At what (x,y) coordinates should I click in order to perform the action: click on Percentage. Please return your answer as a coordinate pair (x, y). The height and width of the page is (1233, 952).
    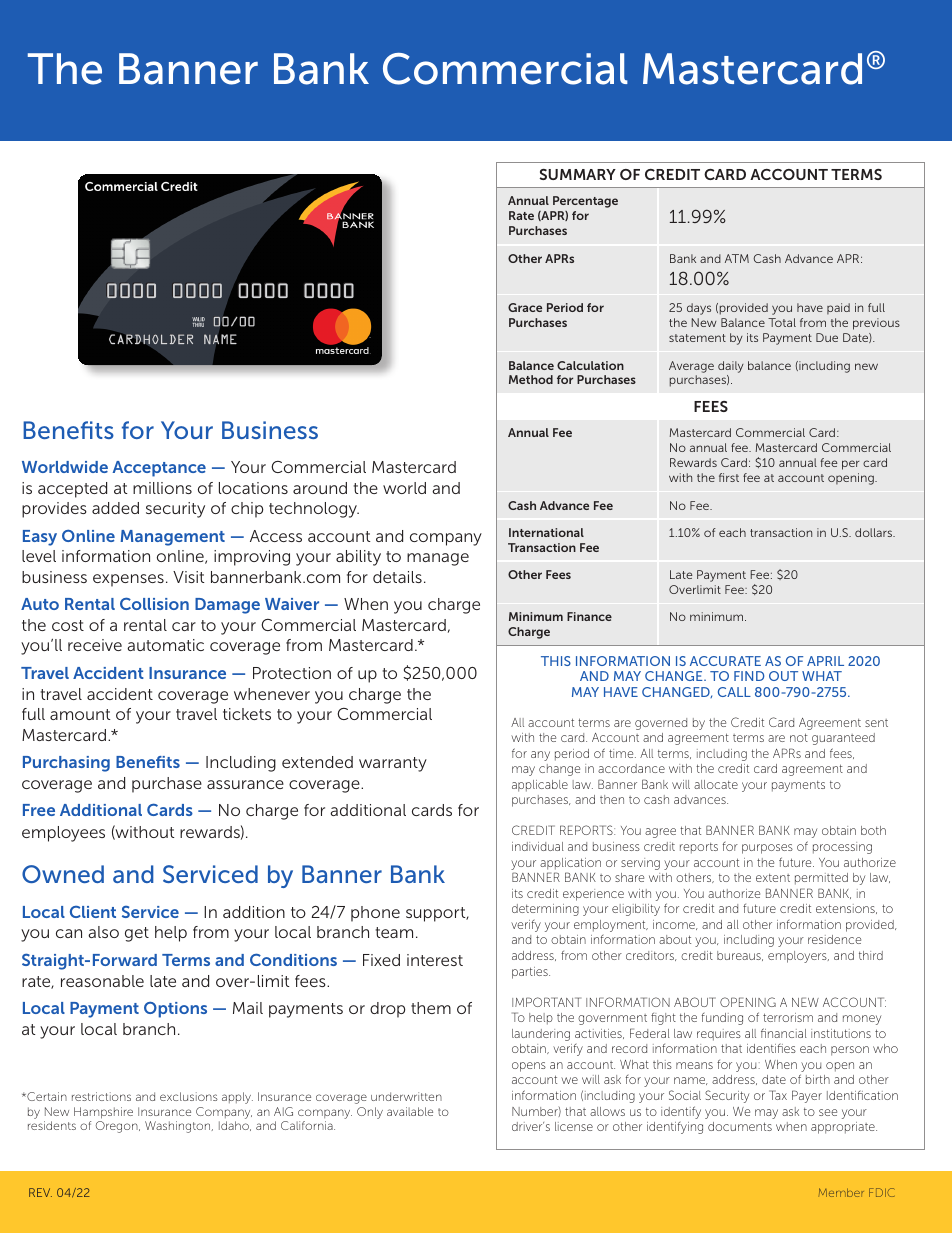
    Looking at the image, I should click on (585, 202).
